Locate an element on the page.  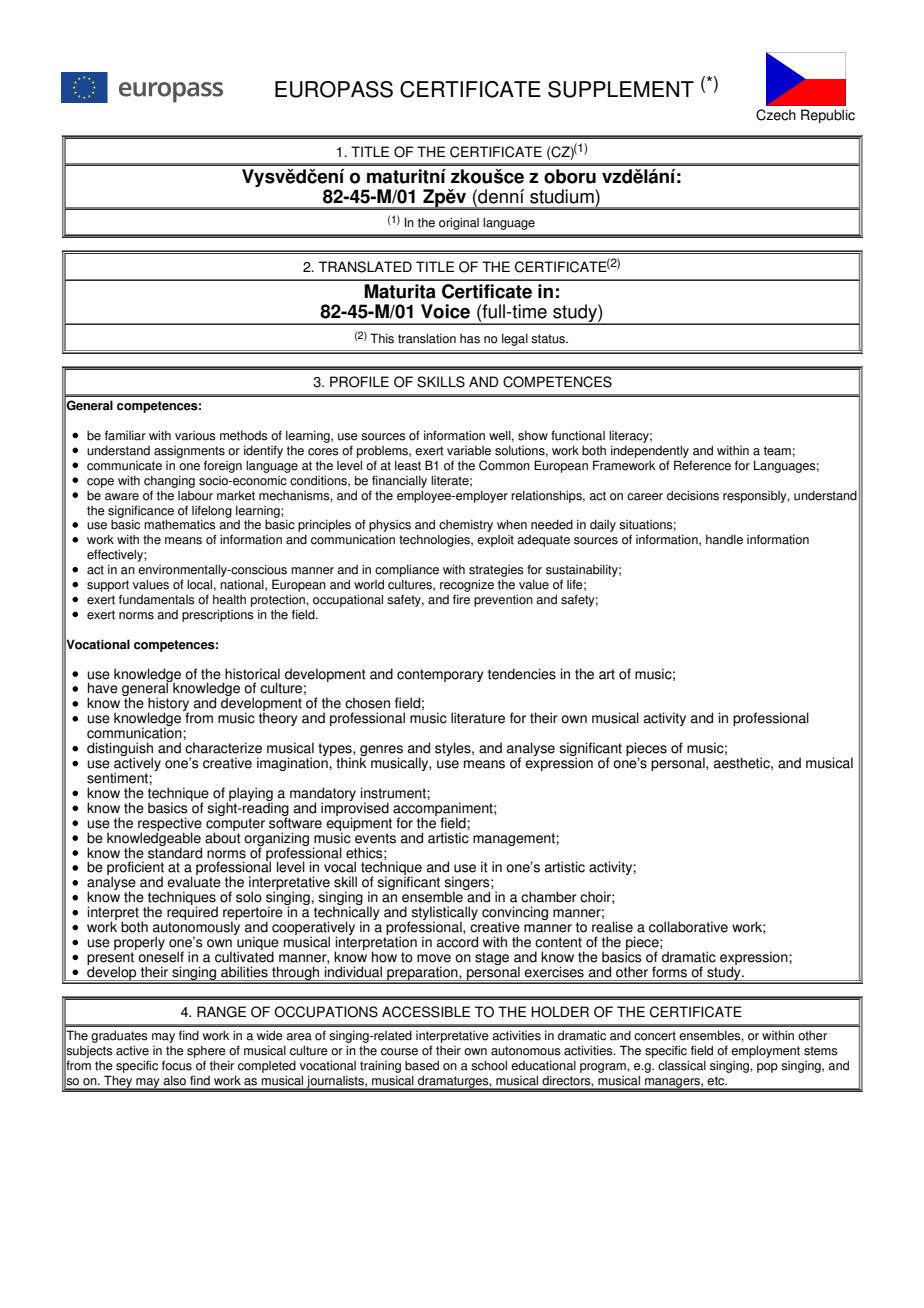
employment is located at coordinates (765, 1051).
